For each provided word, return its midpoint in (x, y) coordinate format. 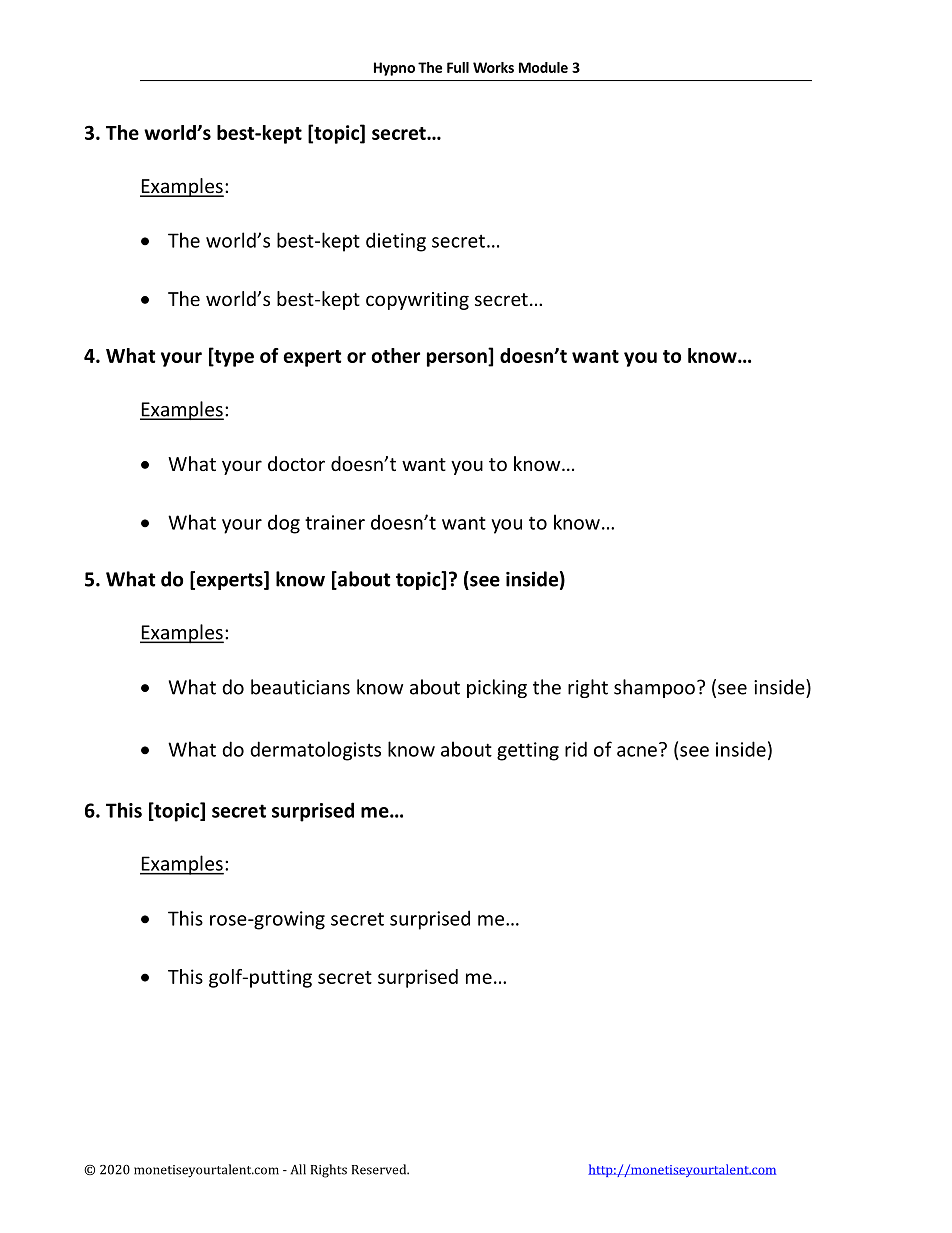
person (458, 359)
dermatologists (315, 751)
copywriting (417, 301)
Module (543, 67)
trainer (335, 522)
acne (637, 751)
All (298, 1169)
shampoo (654, 688)
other (395, 355)
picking (497, 688)
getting (528, 751)
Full (458, 67)
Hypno (394, 69)
